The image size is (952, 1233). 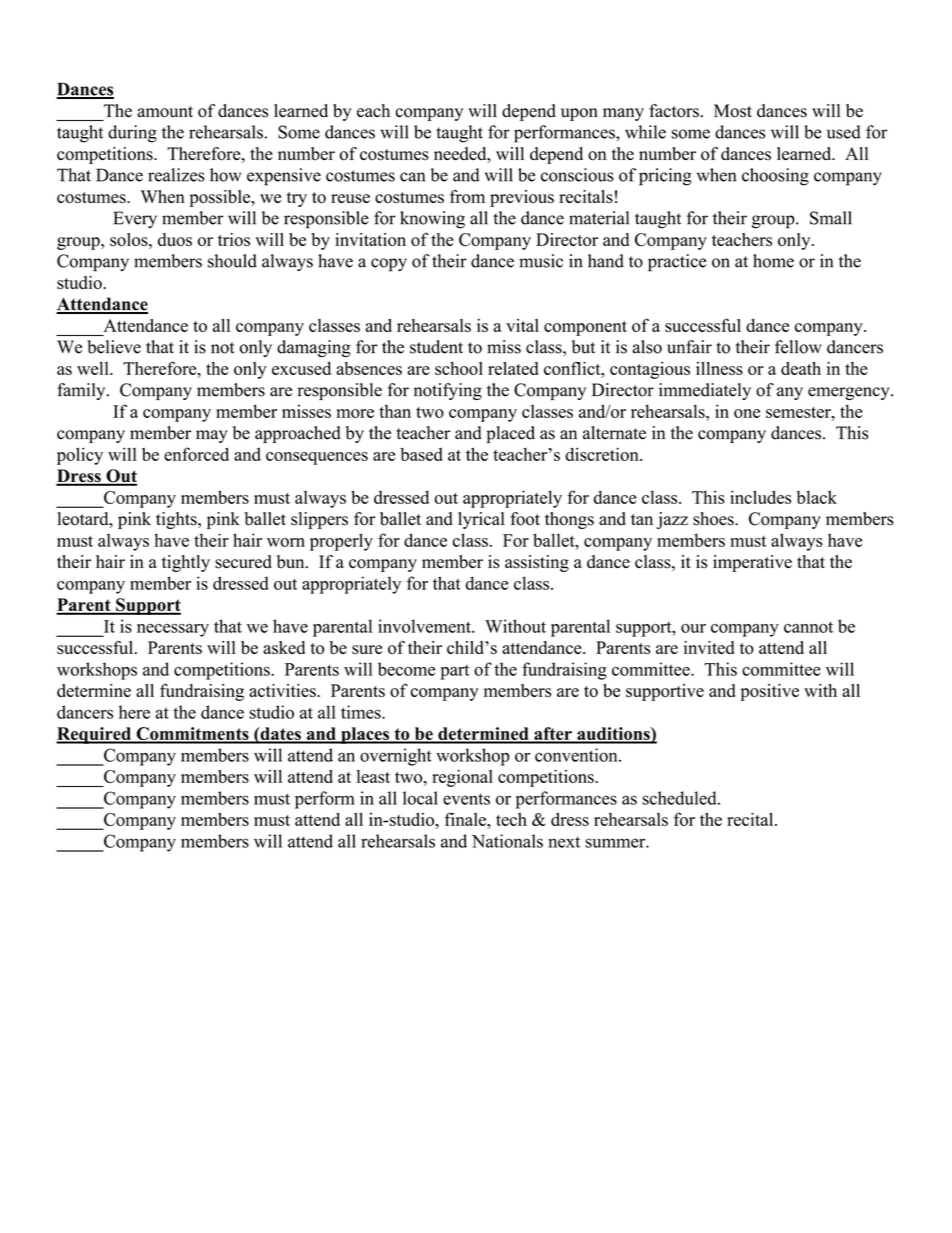 What do you see at coordinates (196, 454) in the page?
I see `enforced` at bounding box center [196, 454].
